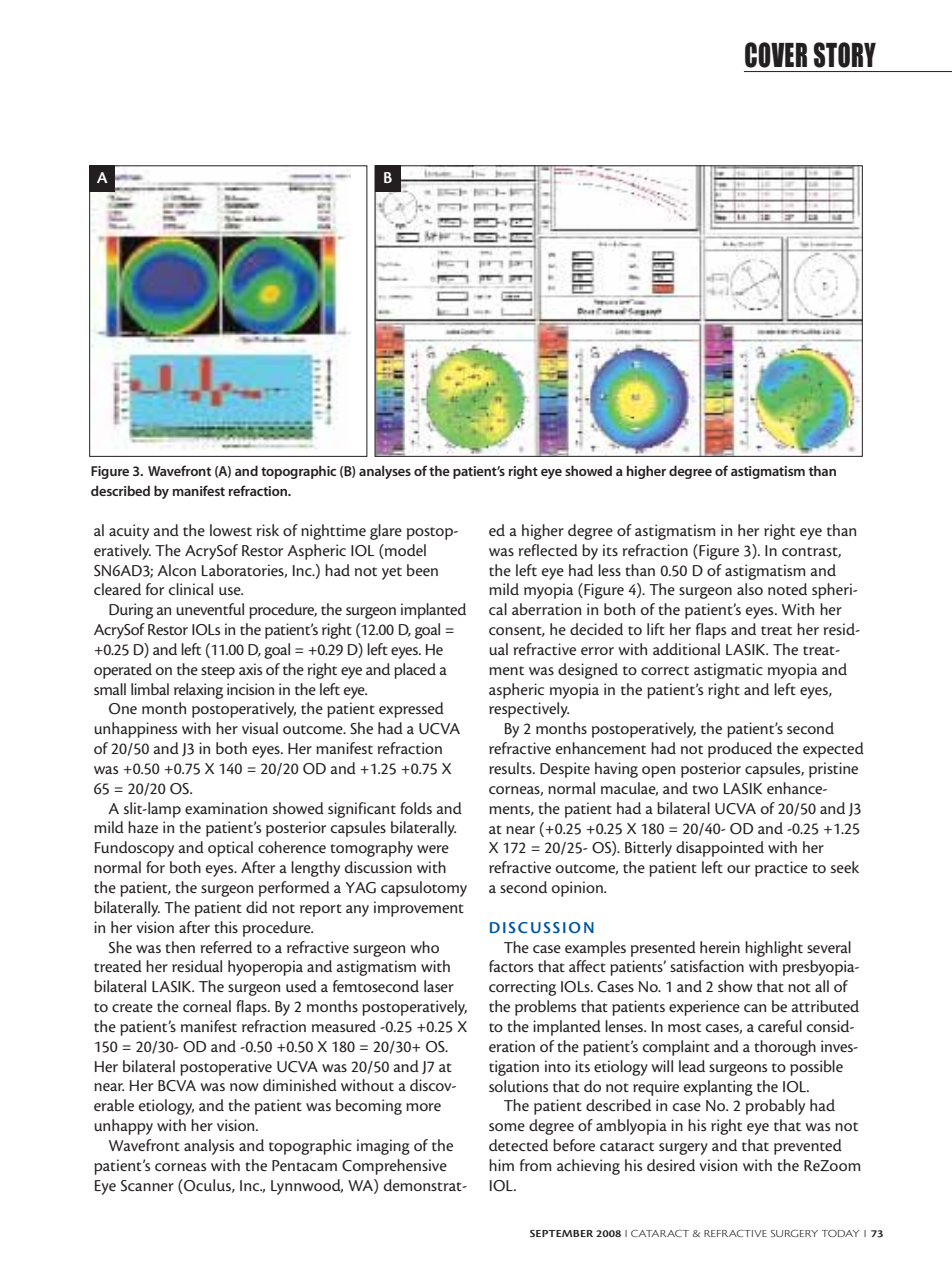  What do you see at coordinates (385, 472) in the screenshot?
I see `analyses` at bounding box center [385, 472].
